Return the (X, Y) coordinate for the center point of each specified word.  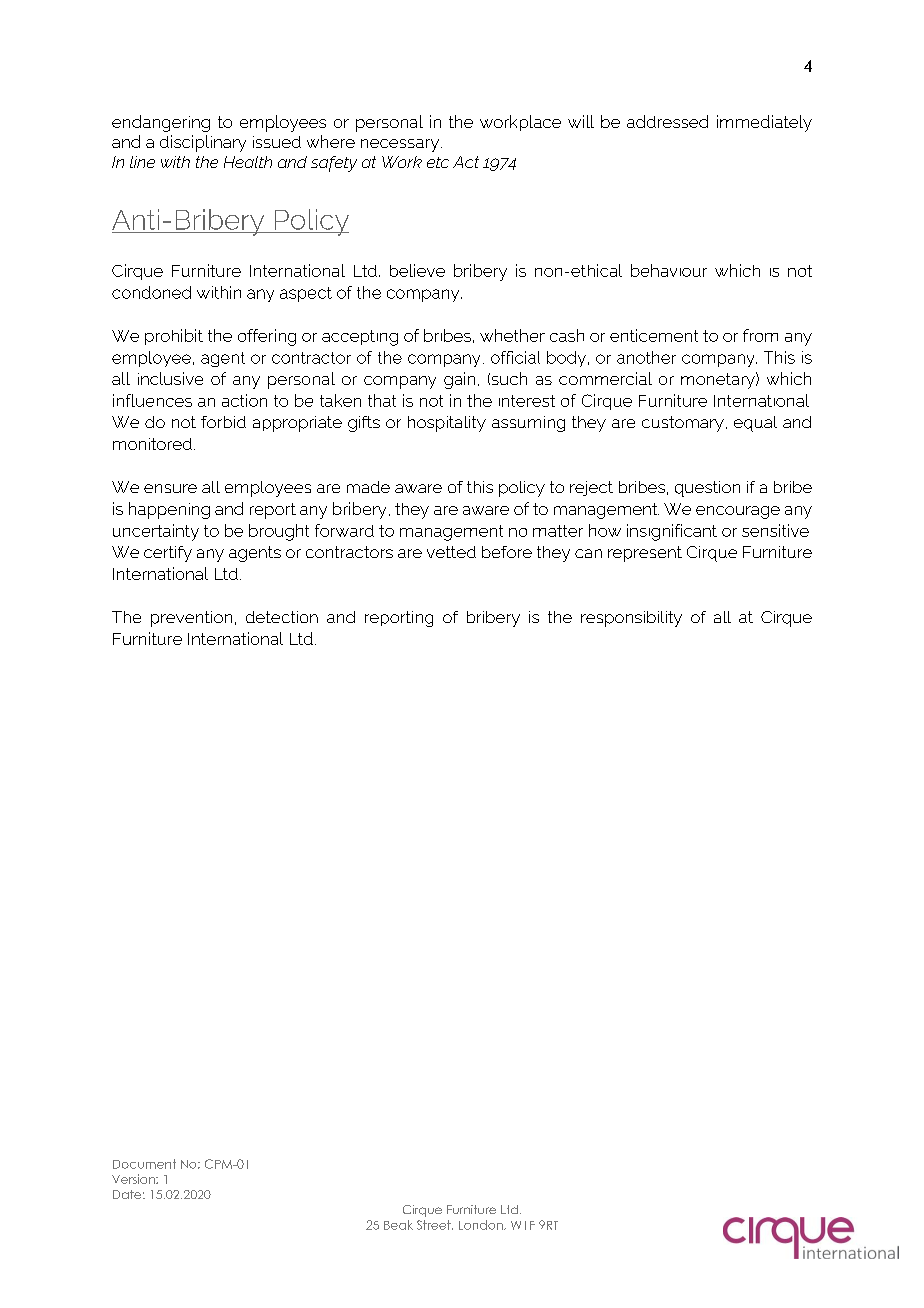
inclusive (170, 378)
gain (459, 380)
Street (435, 1225)
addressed (667, 121)
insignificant (672, 532)
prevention (191, 619)
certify (168, 554)
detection (282, 617)
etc (438, 162)
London (482, 1225)
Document (144, 1164)
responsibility (631, 619)
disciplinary (203, 143)
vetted (451, 552)
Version (134, 1179)
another (646, 357)
